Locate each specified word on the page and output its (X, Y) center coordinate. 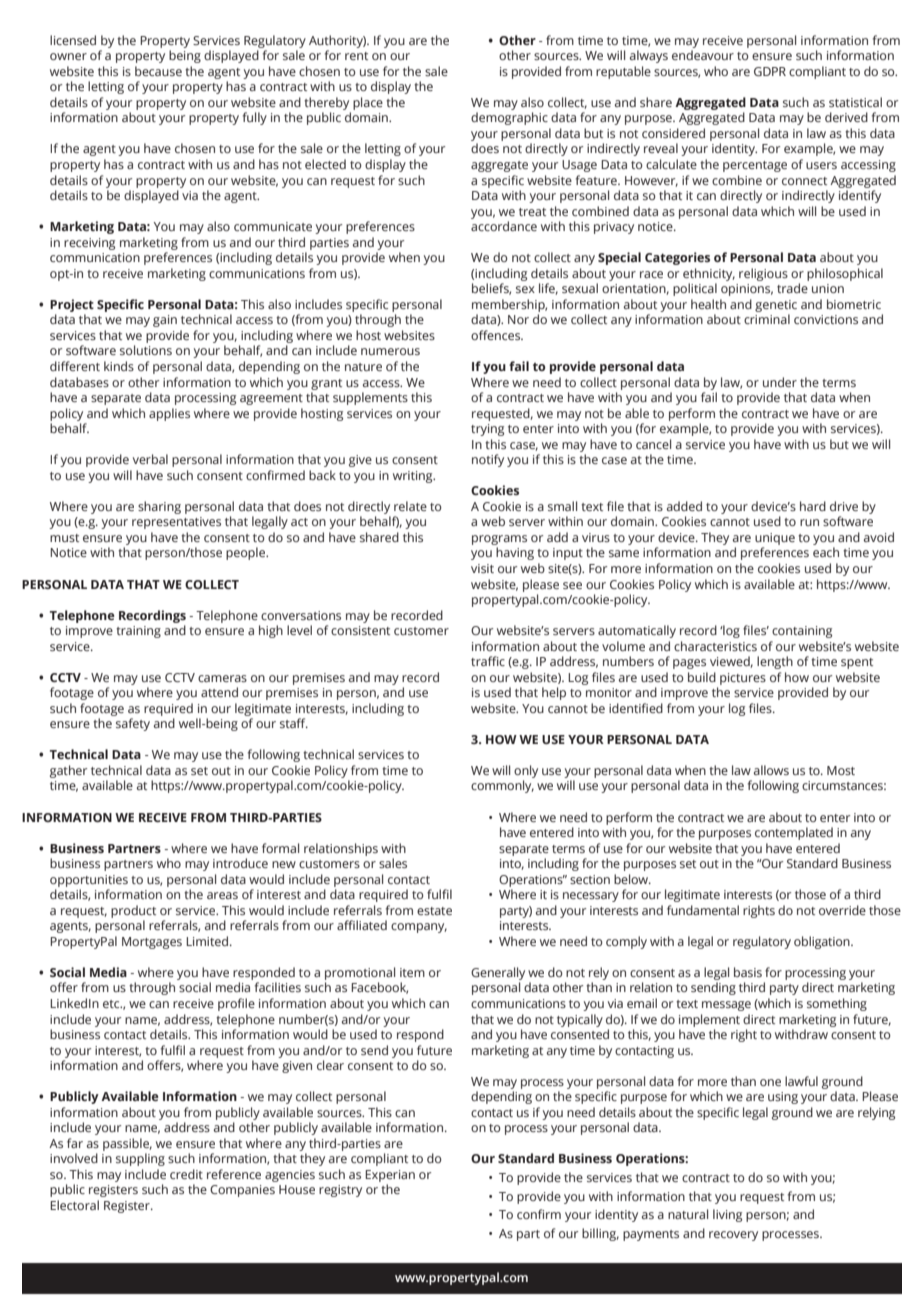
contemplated (794, 833)
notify (488, 460)
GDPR (770, 71)
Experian (390, 1176)
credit (186, 1174)
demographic (509, 118)
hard (813, 506)
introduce (240, 863)
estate (434, 911)
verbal (150, 459)
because (158, 71)
